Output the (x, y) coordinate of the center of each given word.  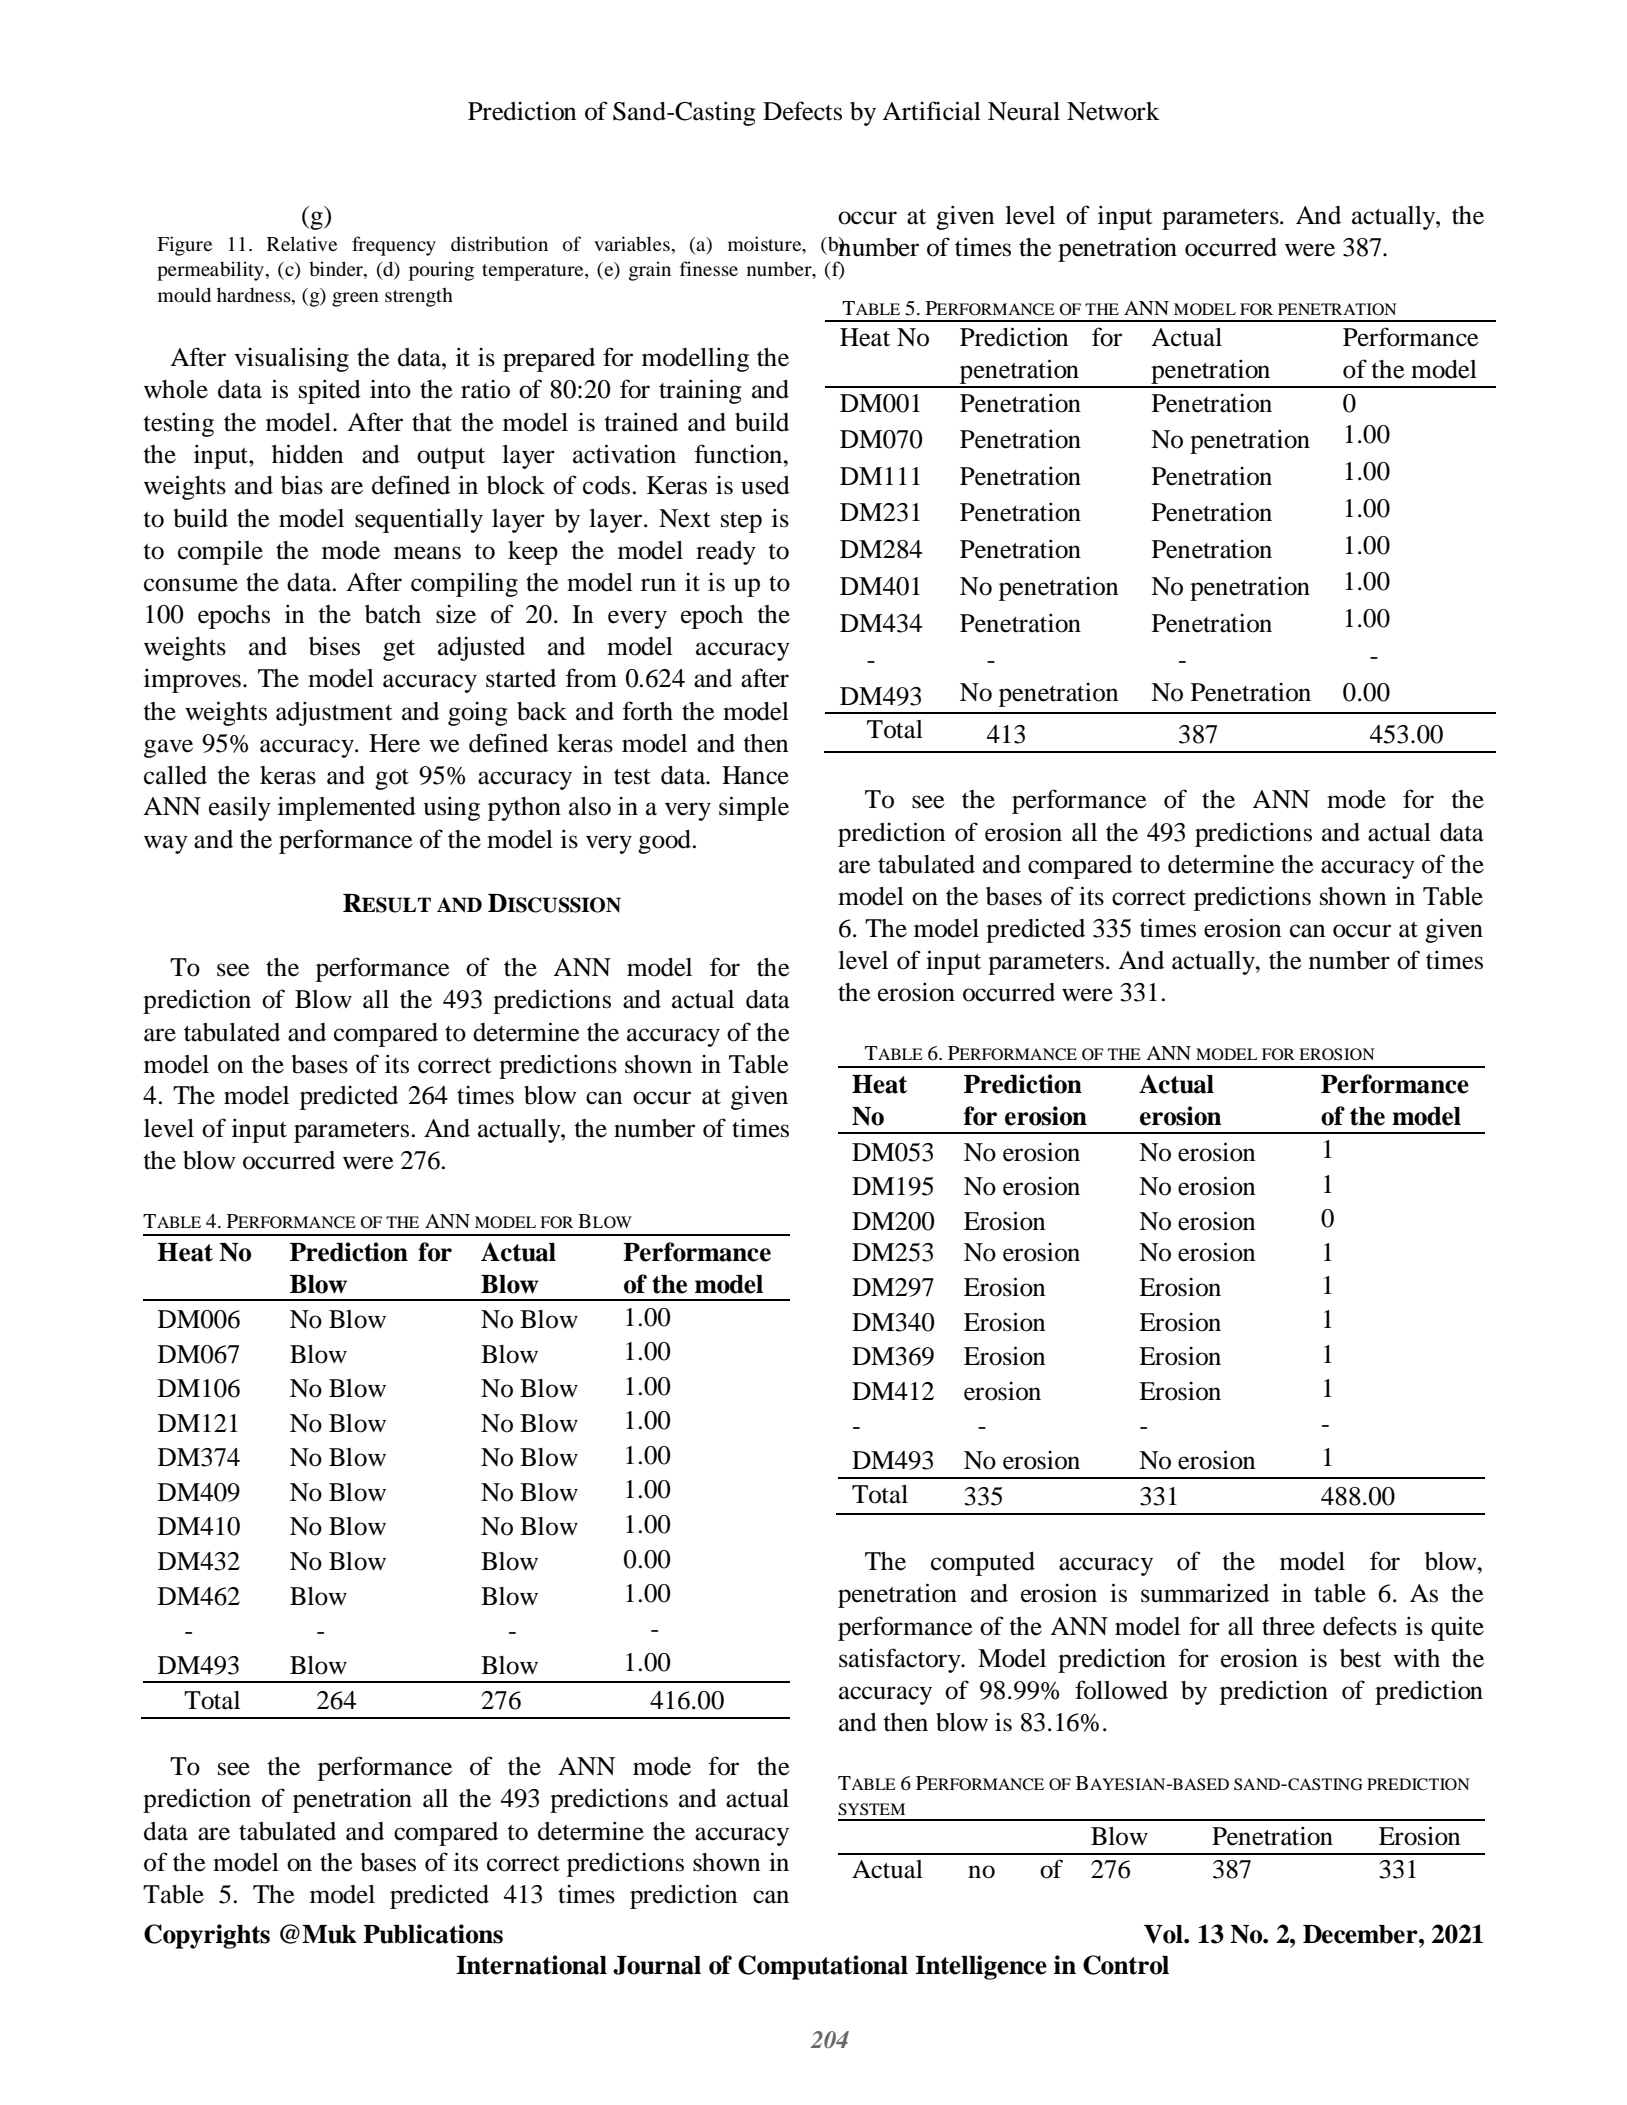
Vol (1164, 1934)
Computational (823, 1967)
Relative (302, 243)
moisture (766, 243)
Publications (433, 1934)
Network (1113, 111)
